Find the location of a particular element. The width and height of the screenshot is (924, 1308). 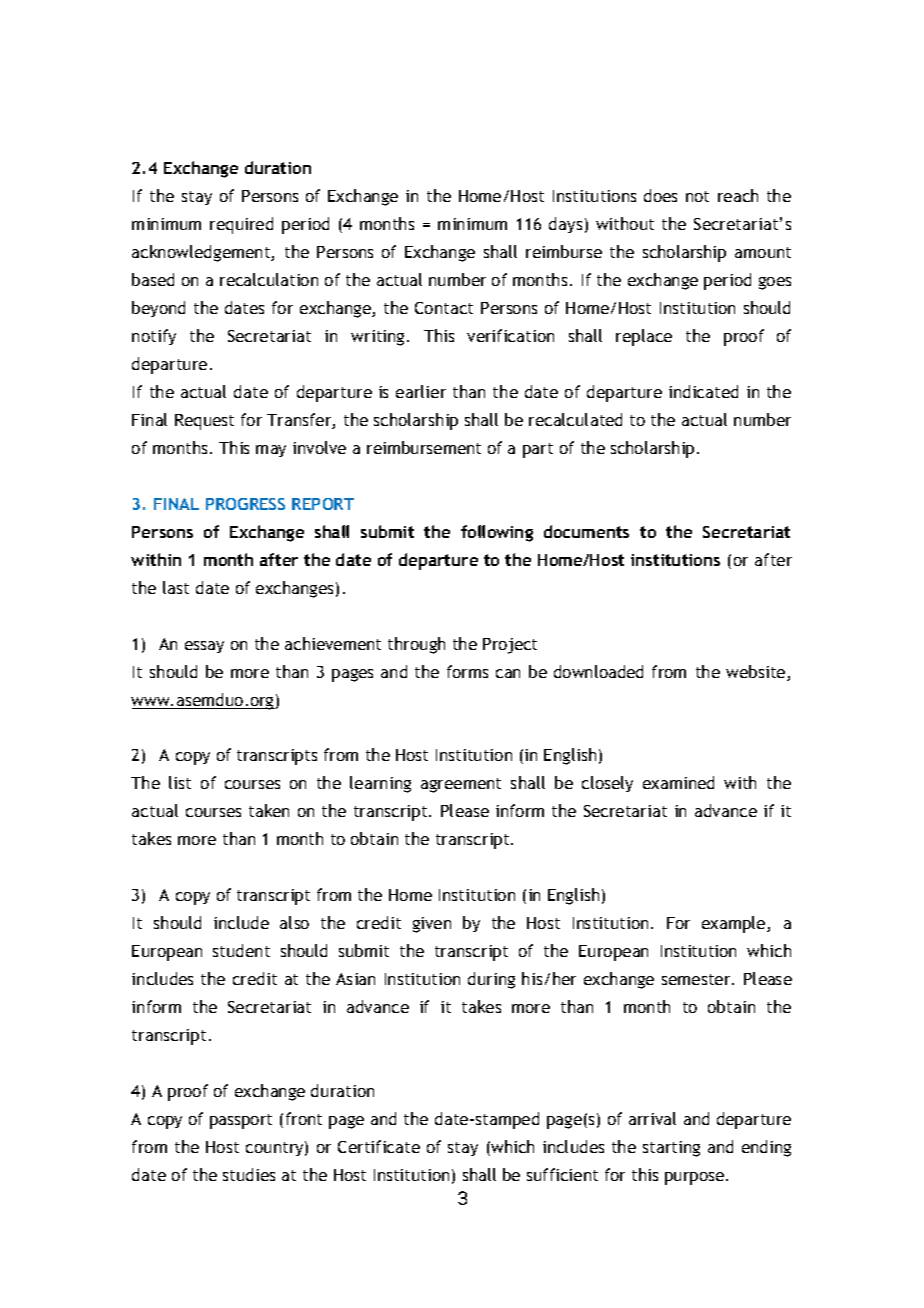

reach is located at coordinates (738, 195).
